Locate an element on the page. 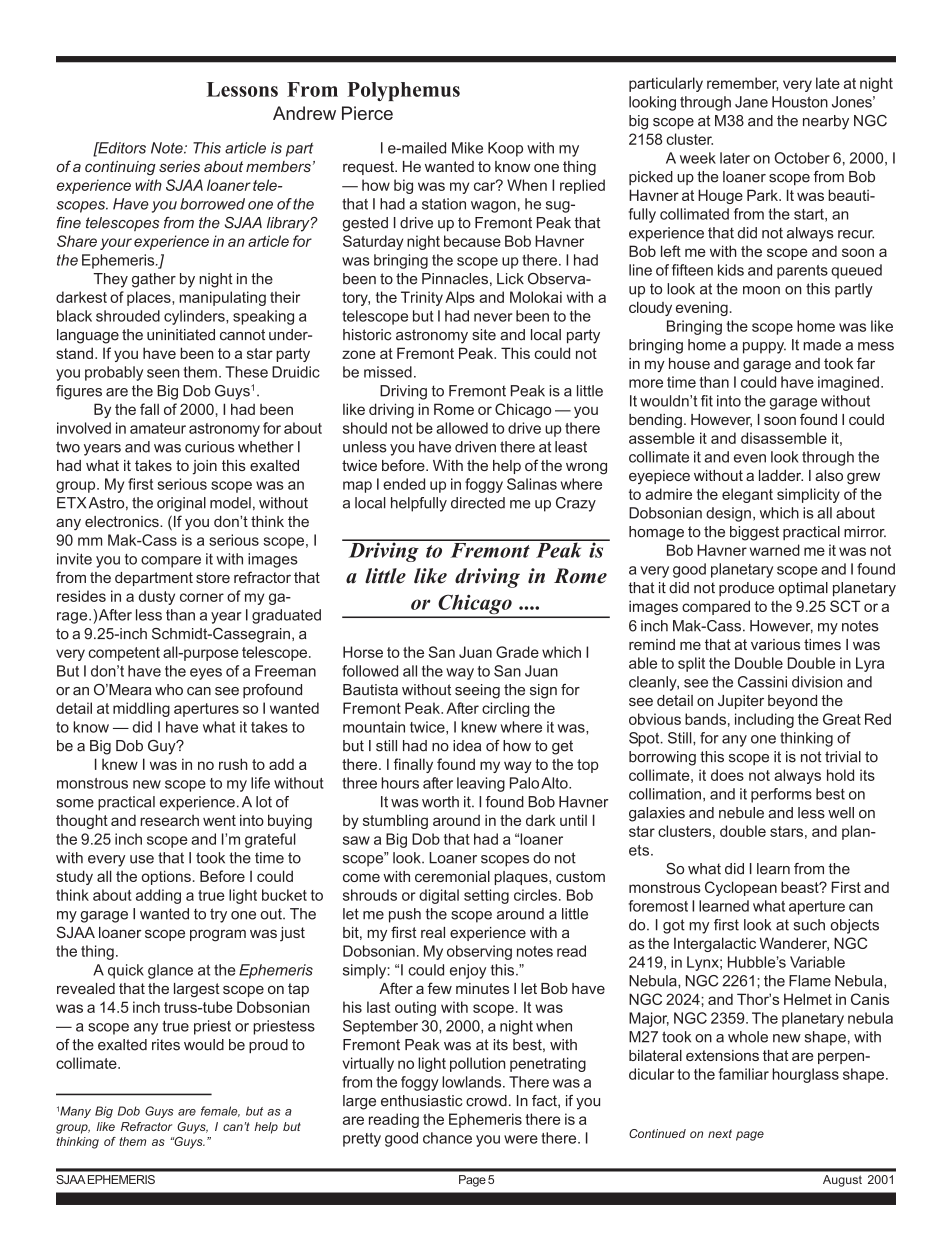 Image resolution: width=952 pixels, height=1233 pixels. chance is located at coordinates (447, 1138).
